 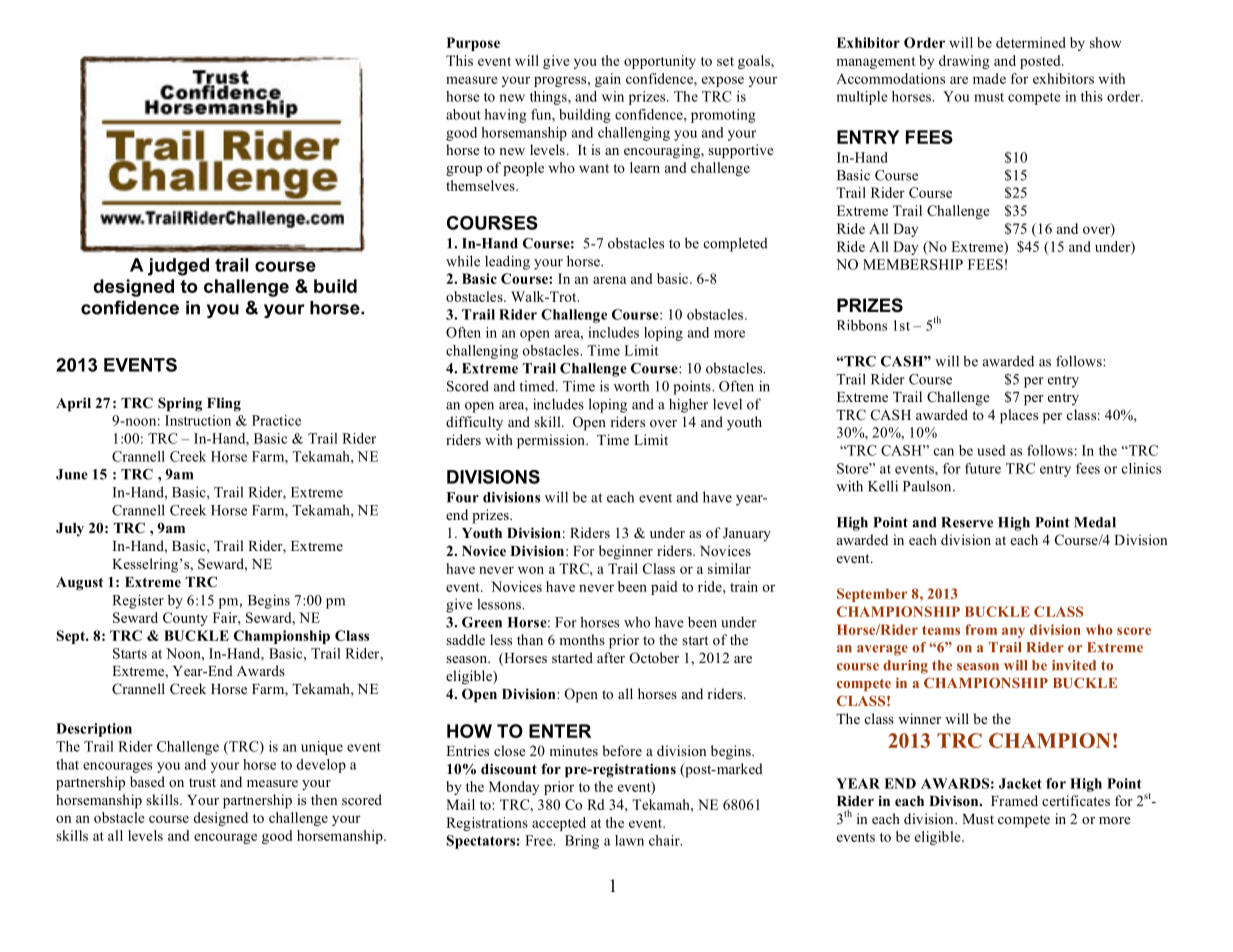 What do you see at coordinates (202, 782) in the page?
I see `trust` at bounding box center [202, 782].
